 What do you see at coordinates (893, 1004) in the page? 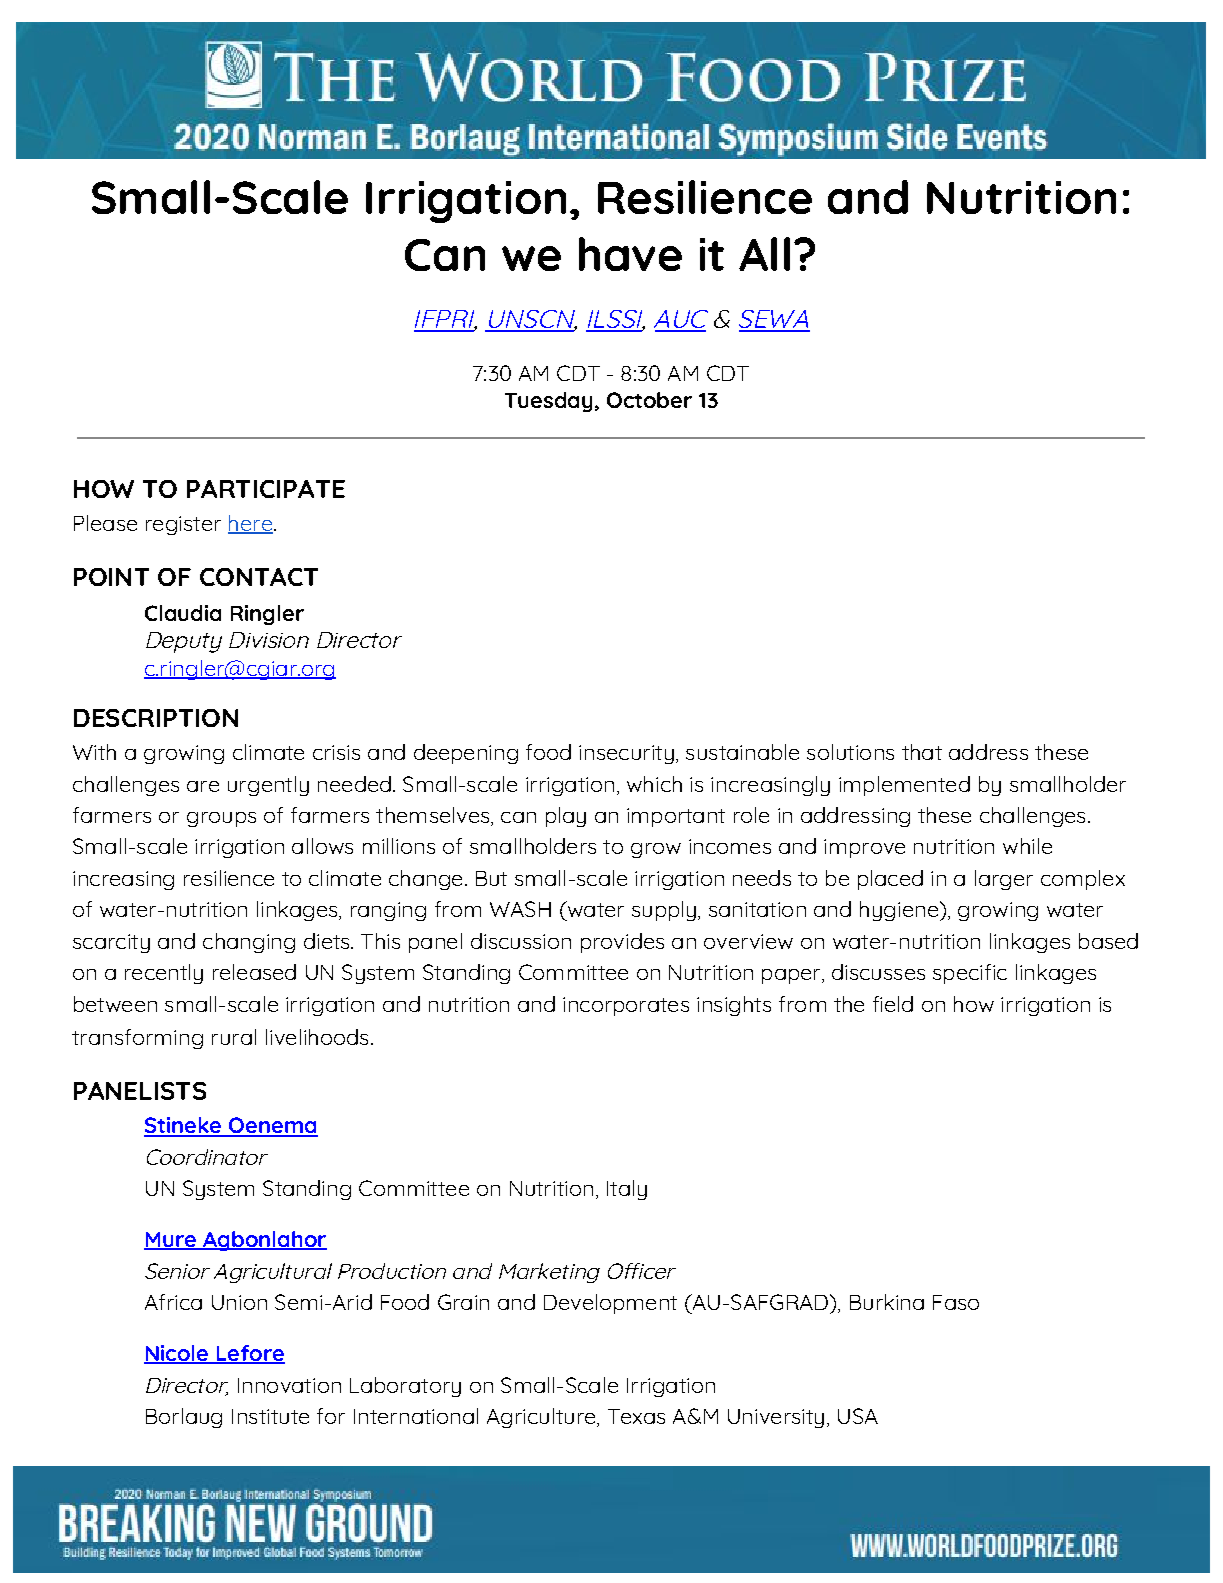
I see `field` at bounding box center [893, 1004].
